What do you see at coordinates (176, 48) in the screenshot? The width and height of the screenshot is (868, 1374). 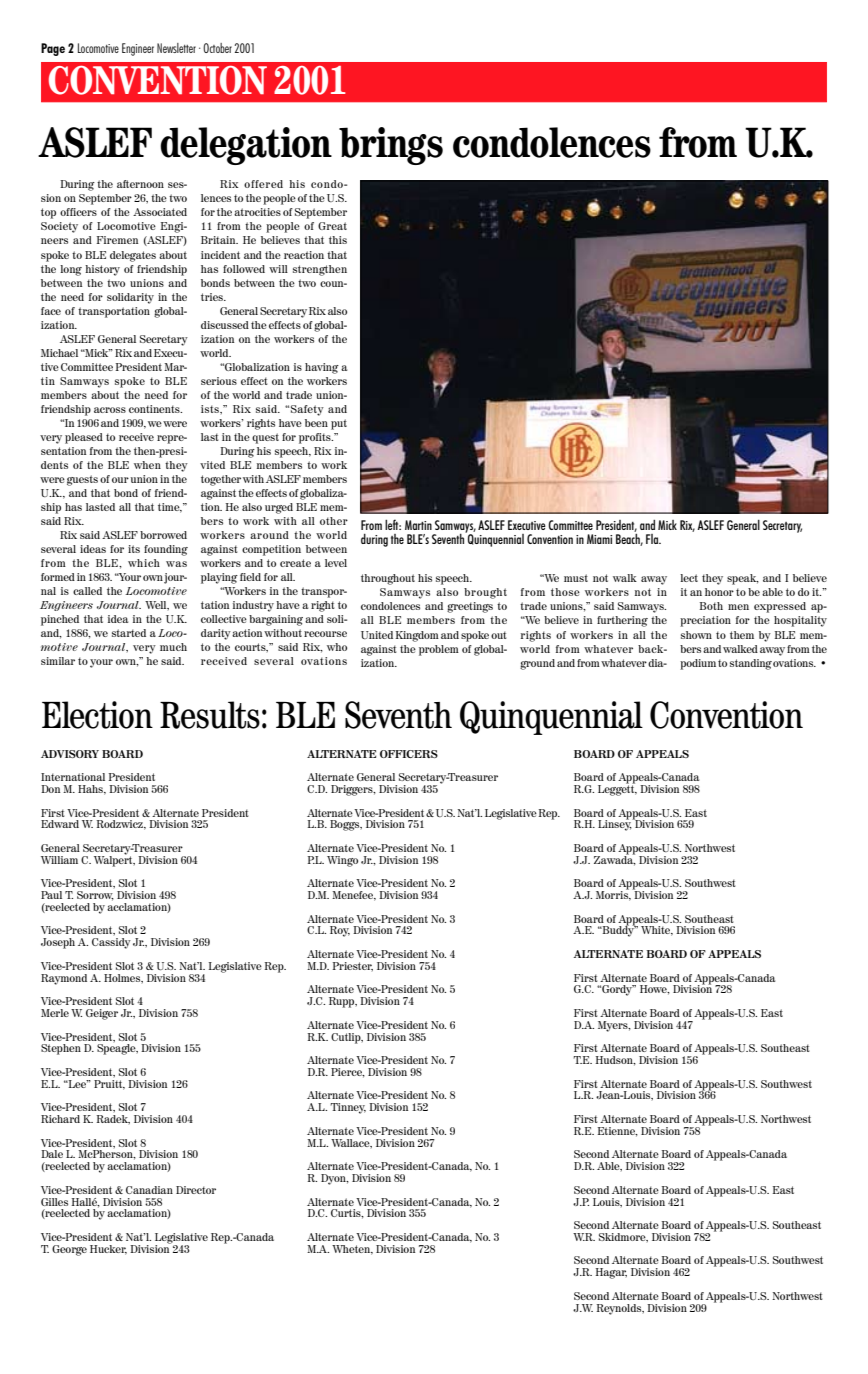 I see `Newsletter` at bounding box center [176, 48].
